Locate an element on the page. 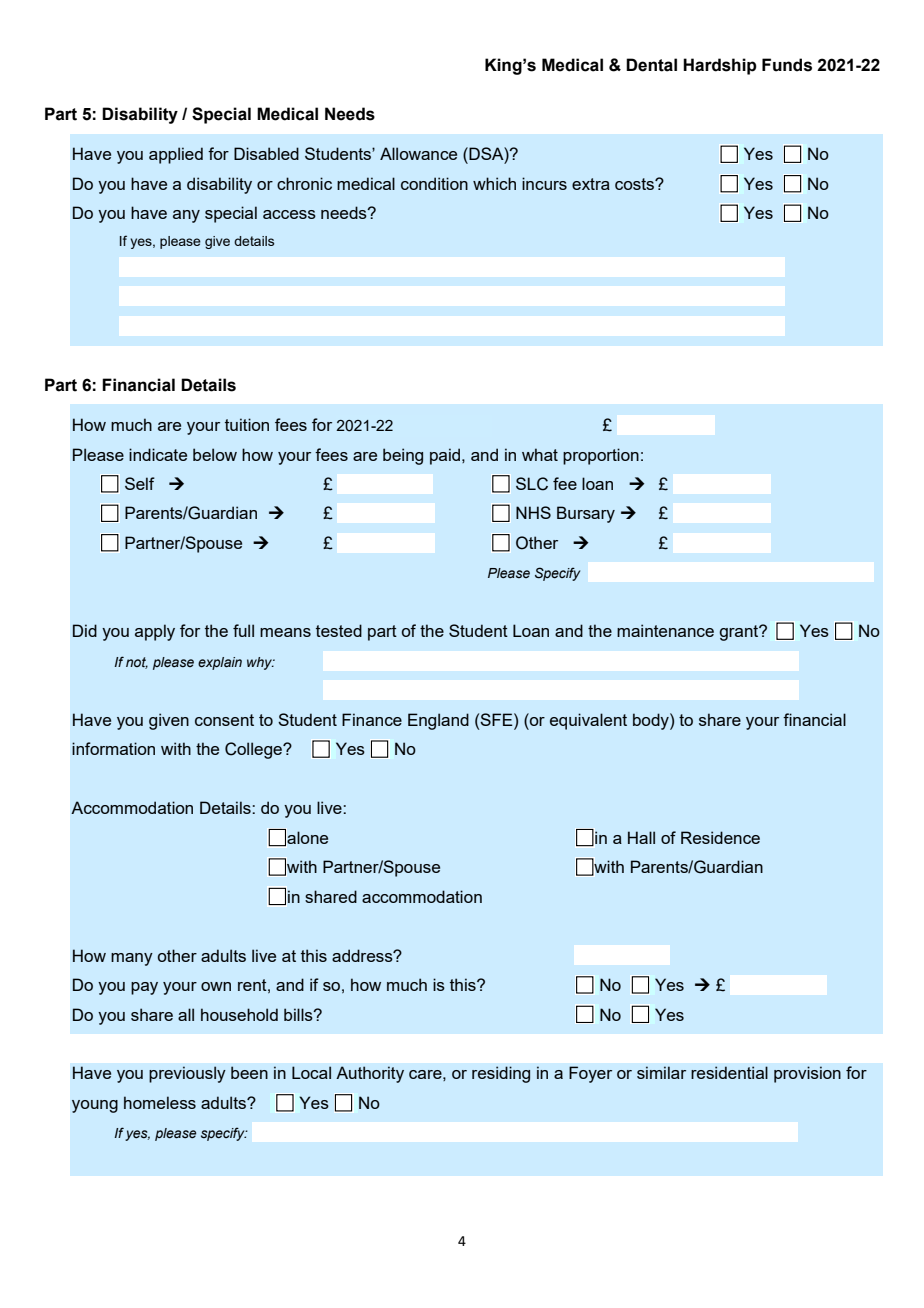  Hardship is located at coordinates (720, 66).
